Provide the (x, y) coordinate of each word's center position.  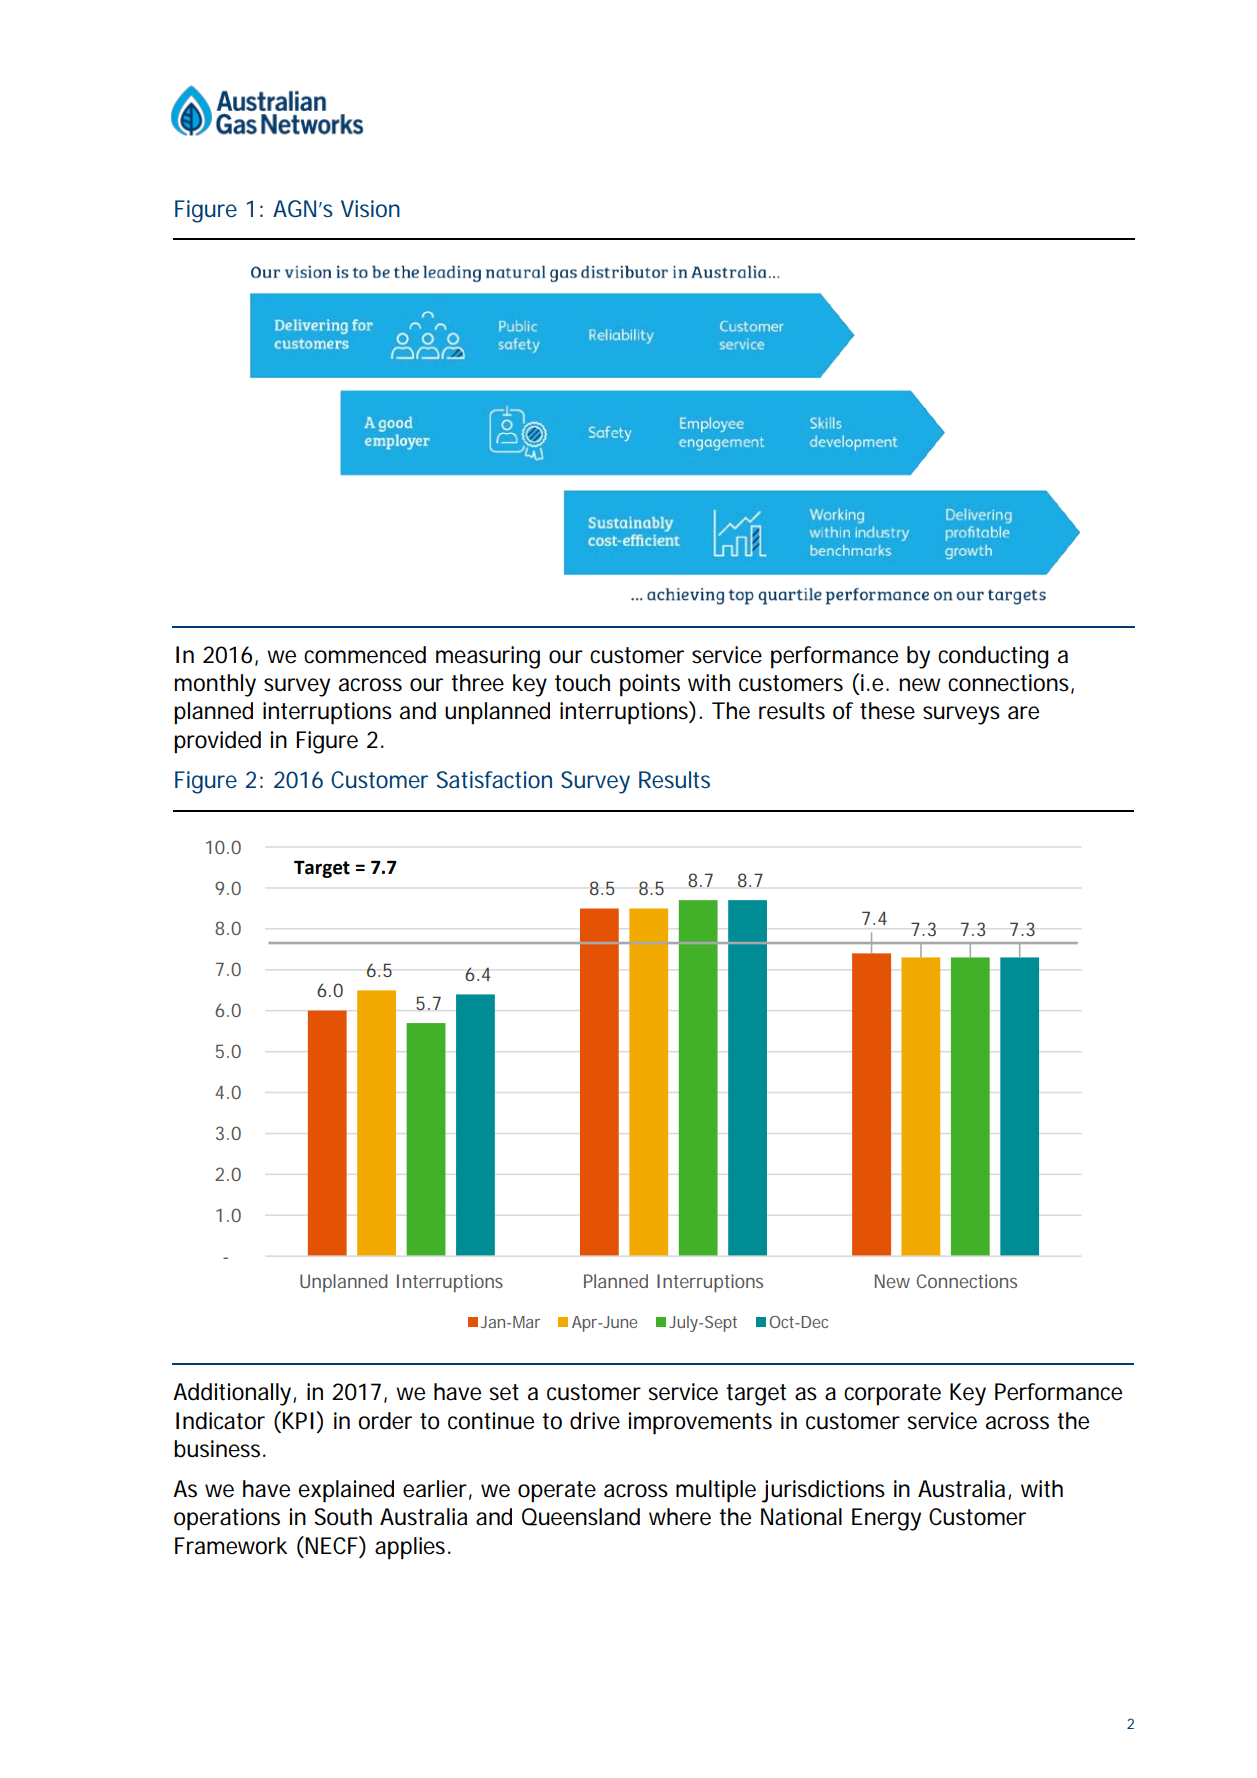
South (343, 1517)
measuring (488, 657)
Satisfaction (494, 780)
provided (217, 742)
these (887, 711)
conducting (993, 657)
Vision (370, 208)
